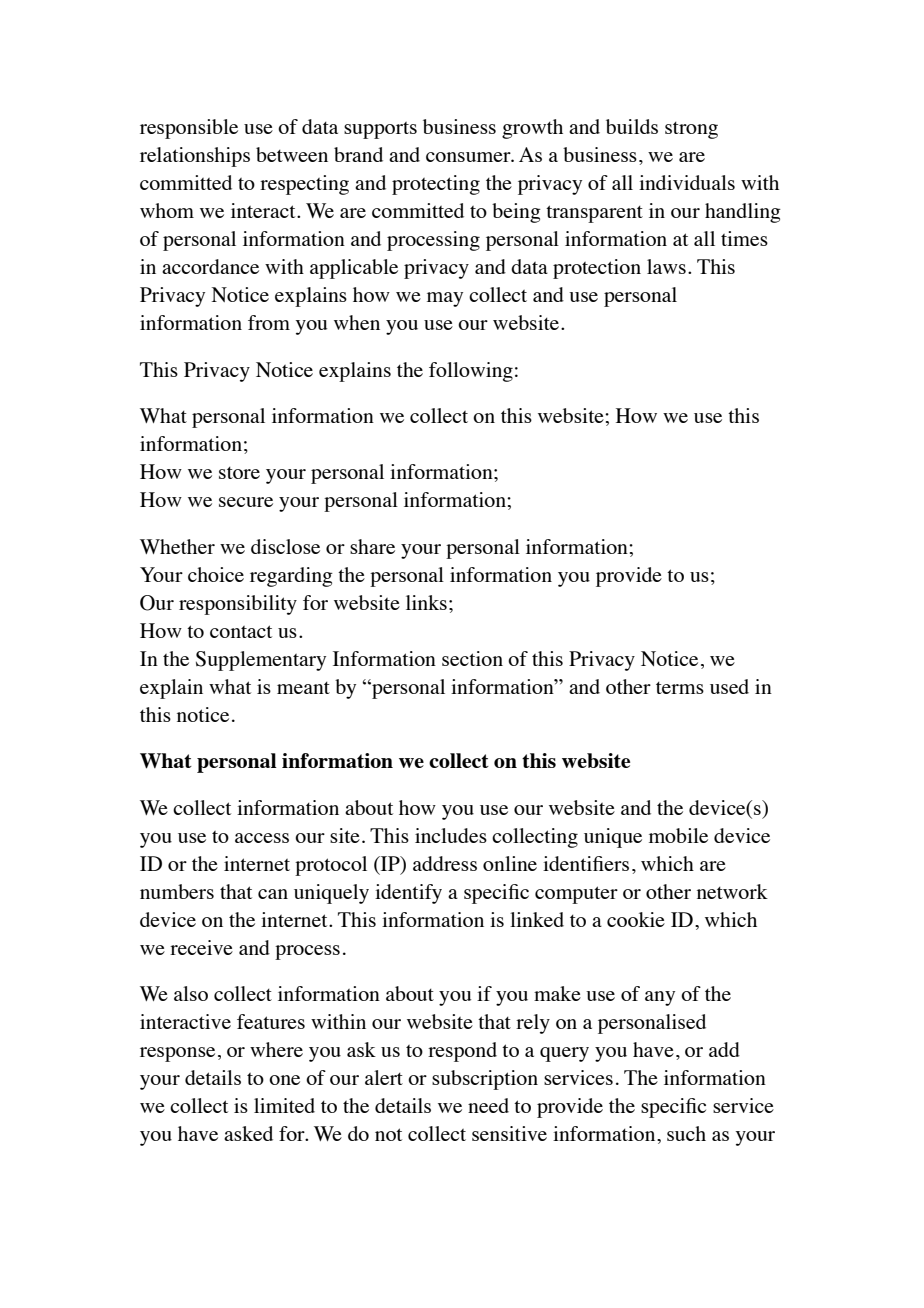  What do you see at coordinates (488, 1105) in the image?
I see `need` at bounding box center [488, 1105].
